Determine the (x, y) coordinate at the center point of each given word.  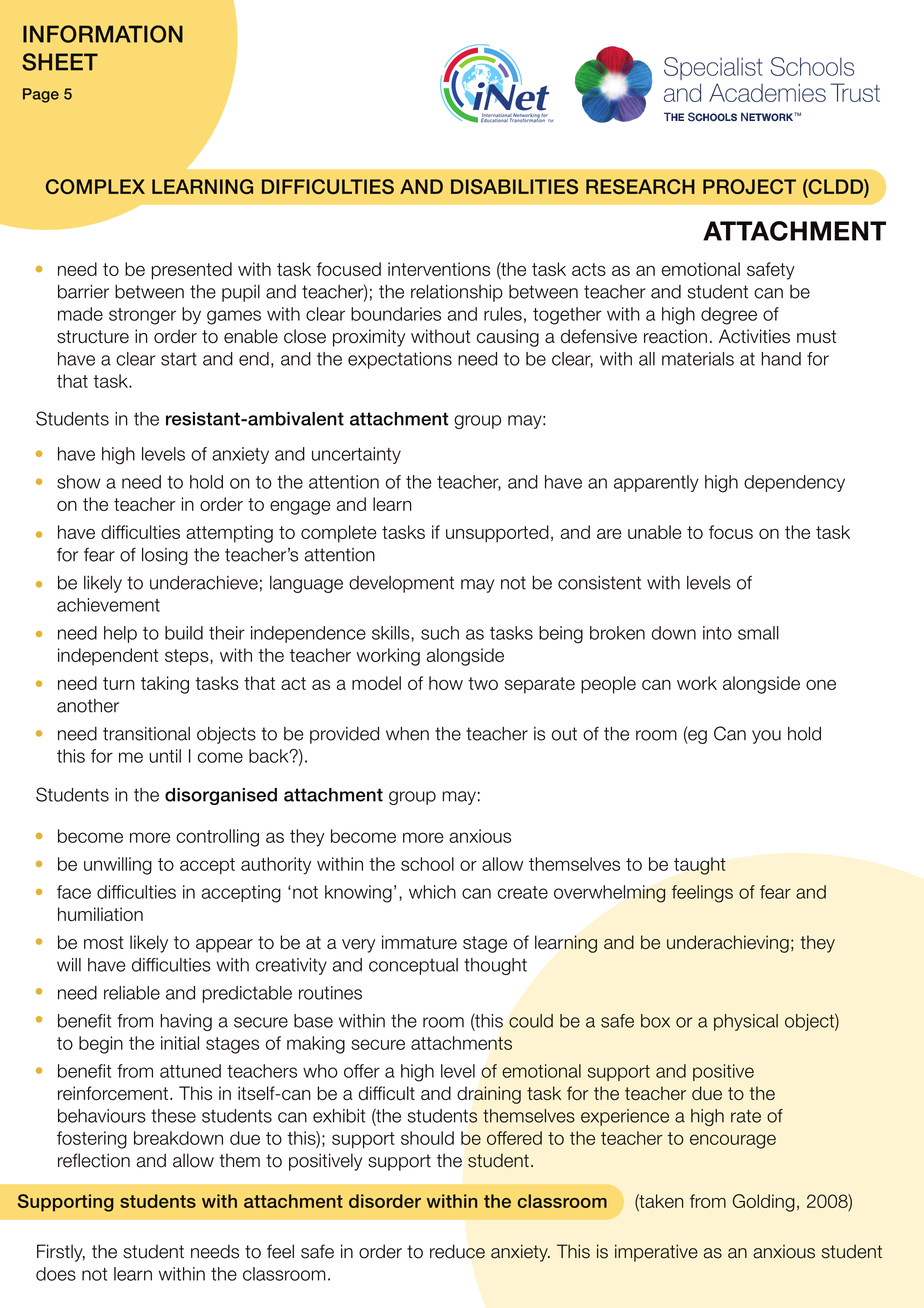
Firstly (61, 1253)
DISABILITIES (514, 186)
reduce (457, 1251)
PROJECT (749, 186)
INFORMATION (103, 34)
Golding (764, 1203)
